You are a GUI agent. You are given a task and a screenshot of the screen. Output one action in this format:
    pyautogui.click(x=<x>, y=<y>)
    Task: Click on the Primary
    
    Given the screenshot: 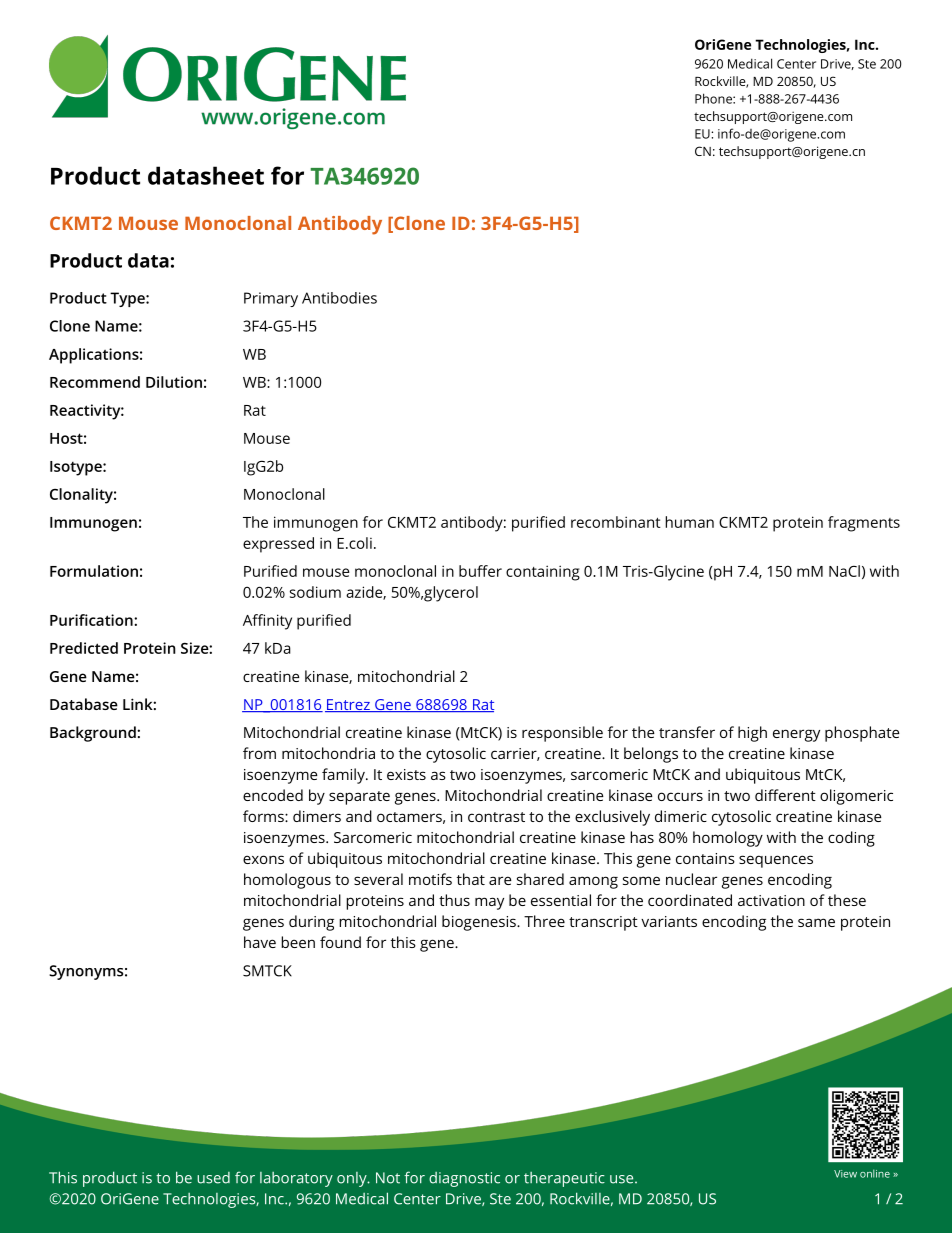 What is the action you would take?
    pyautogui.click(x=271, y=299)
